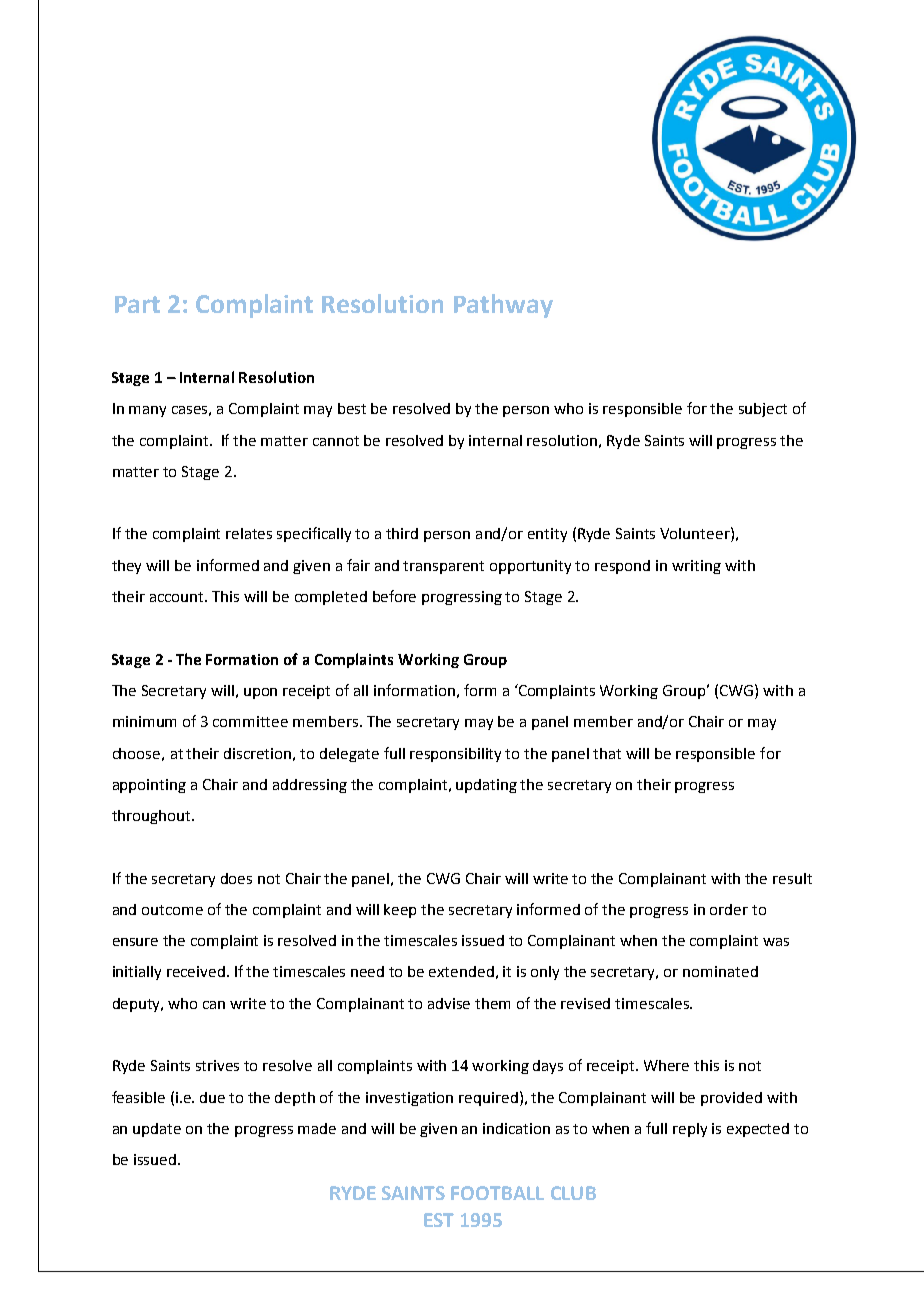 The height and width of the image is (1308, 924). I want to click on update, so click(157, 1130).
